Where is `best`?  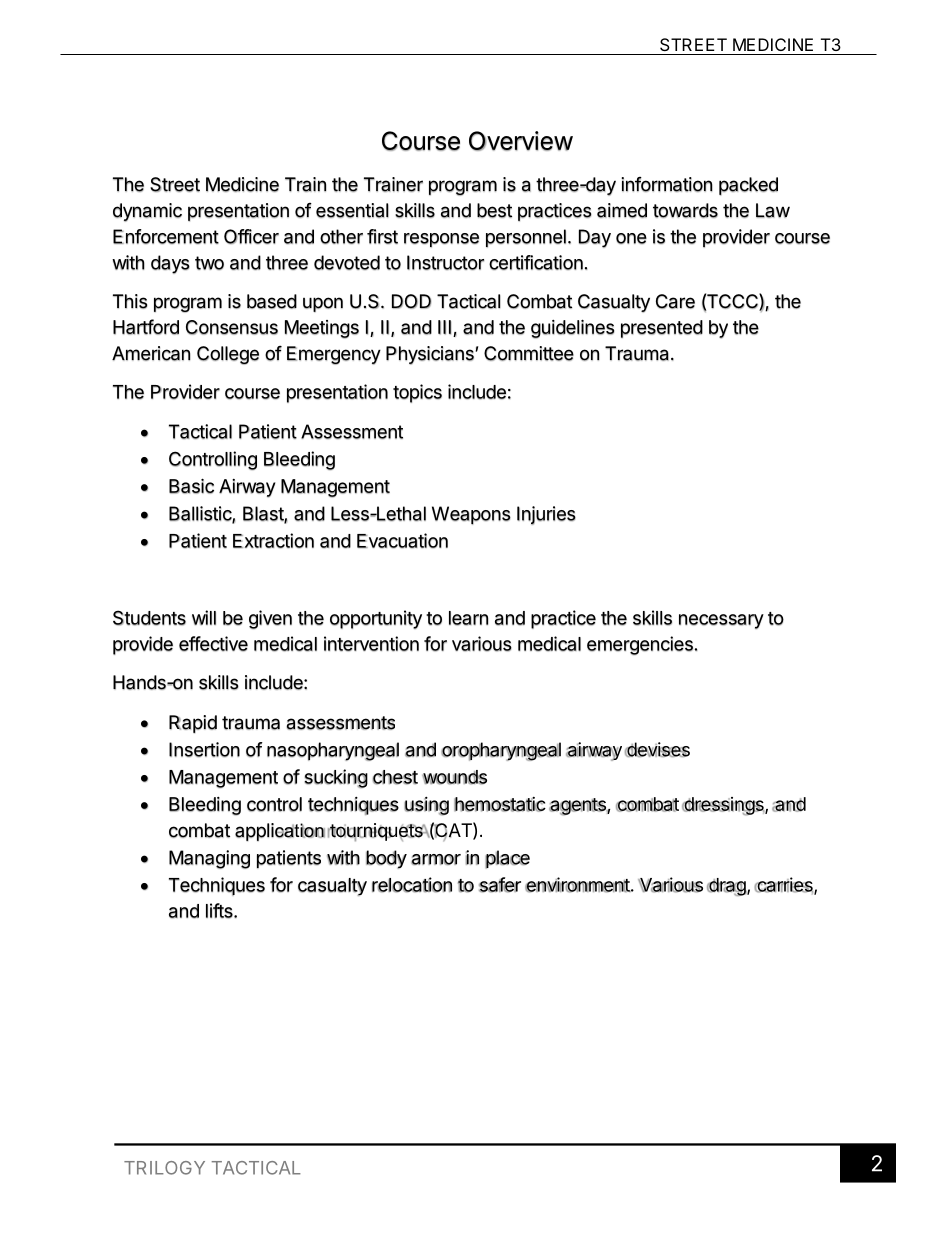 best is located at coordinates (494, 210).
